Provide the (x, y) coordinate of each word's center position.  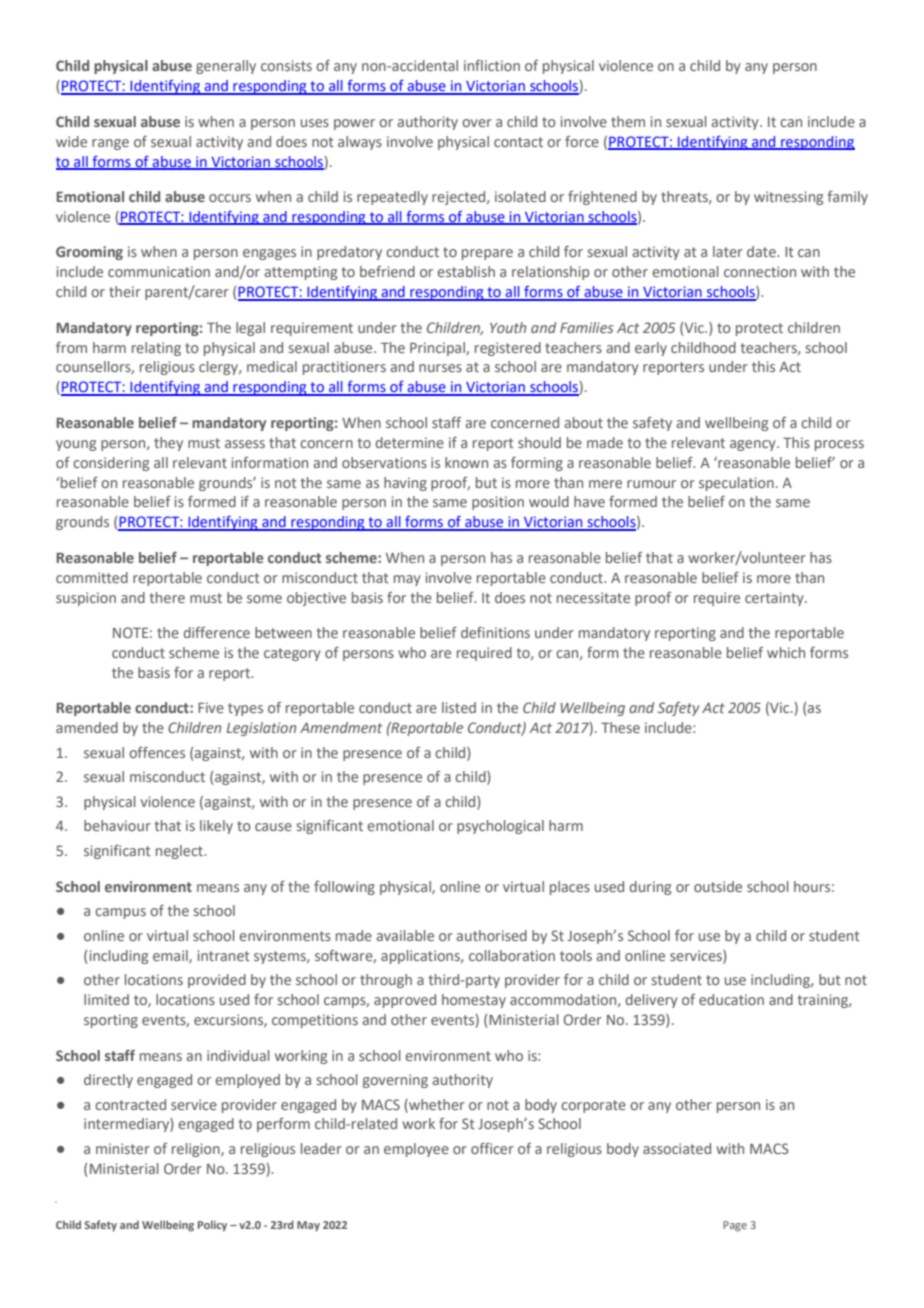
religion (197, 1150)
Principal (438, 349)
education (731, 999)
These (620, 727)
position (498, 503)
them (628, 121)
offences (157, 752)
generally (226, 67)
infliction (492, 65)
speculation (736, 484)
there (167, 597)
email (171, 956)
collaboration (512, 955)
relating (156, 349)
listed (459, 707)
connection (760, 271)
